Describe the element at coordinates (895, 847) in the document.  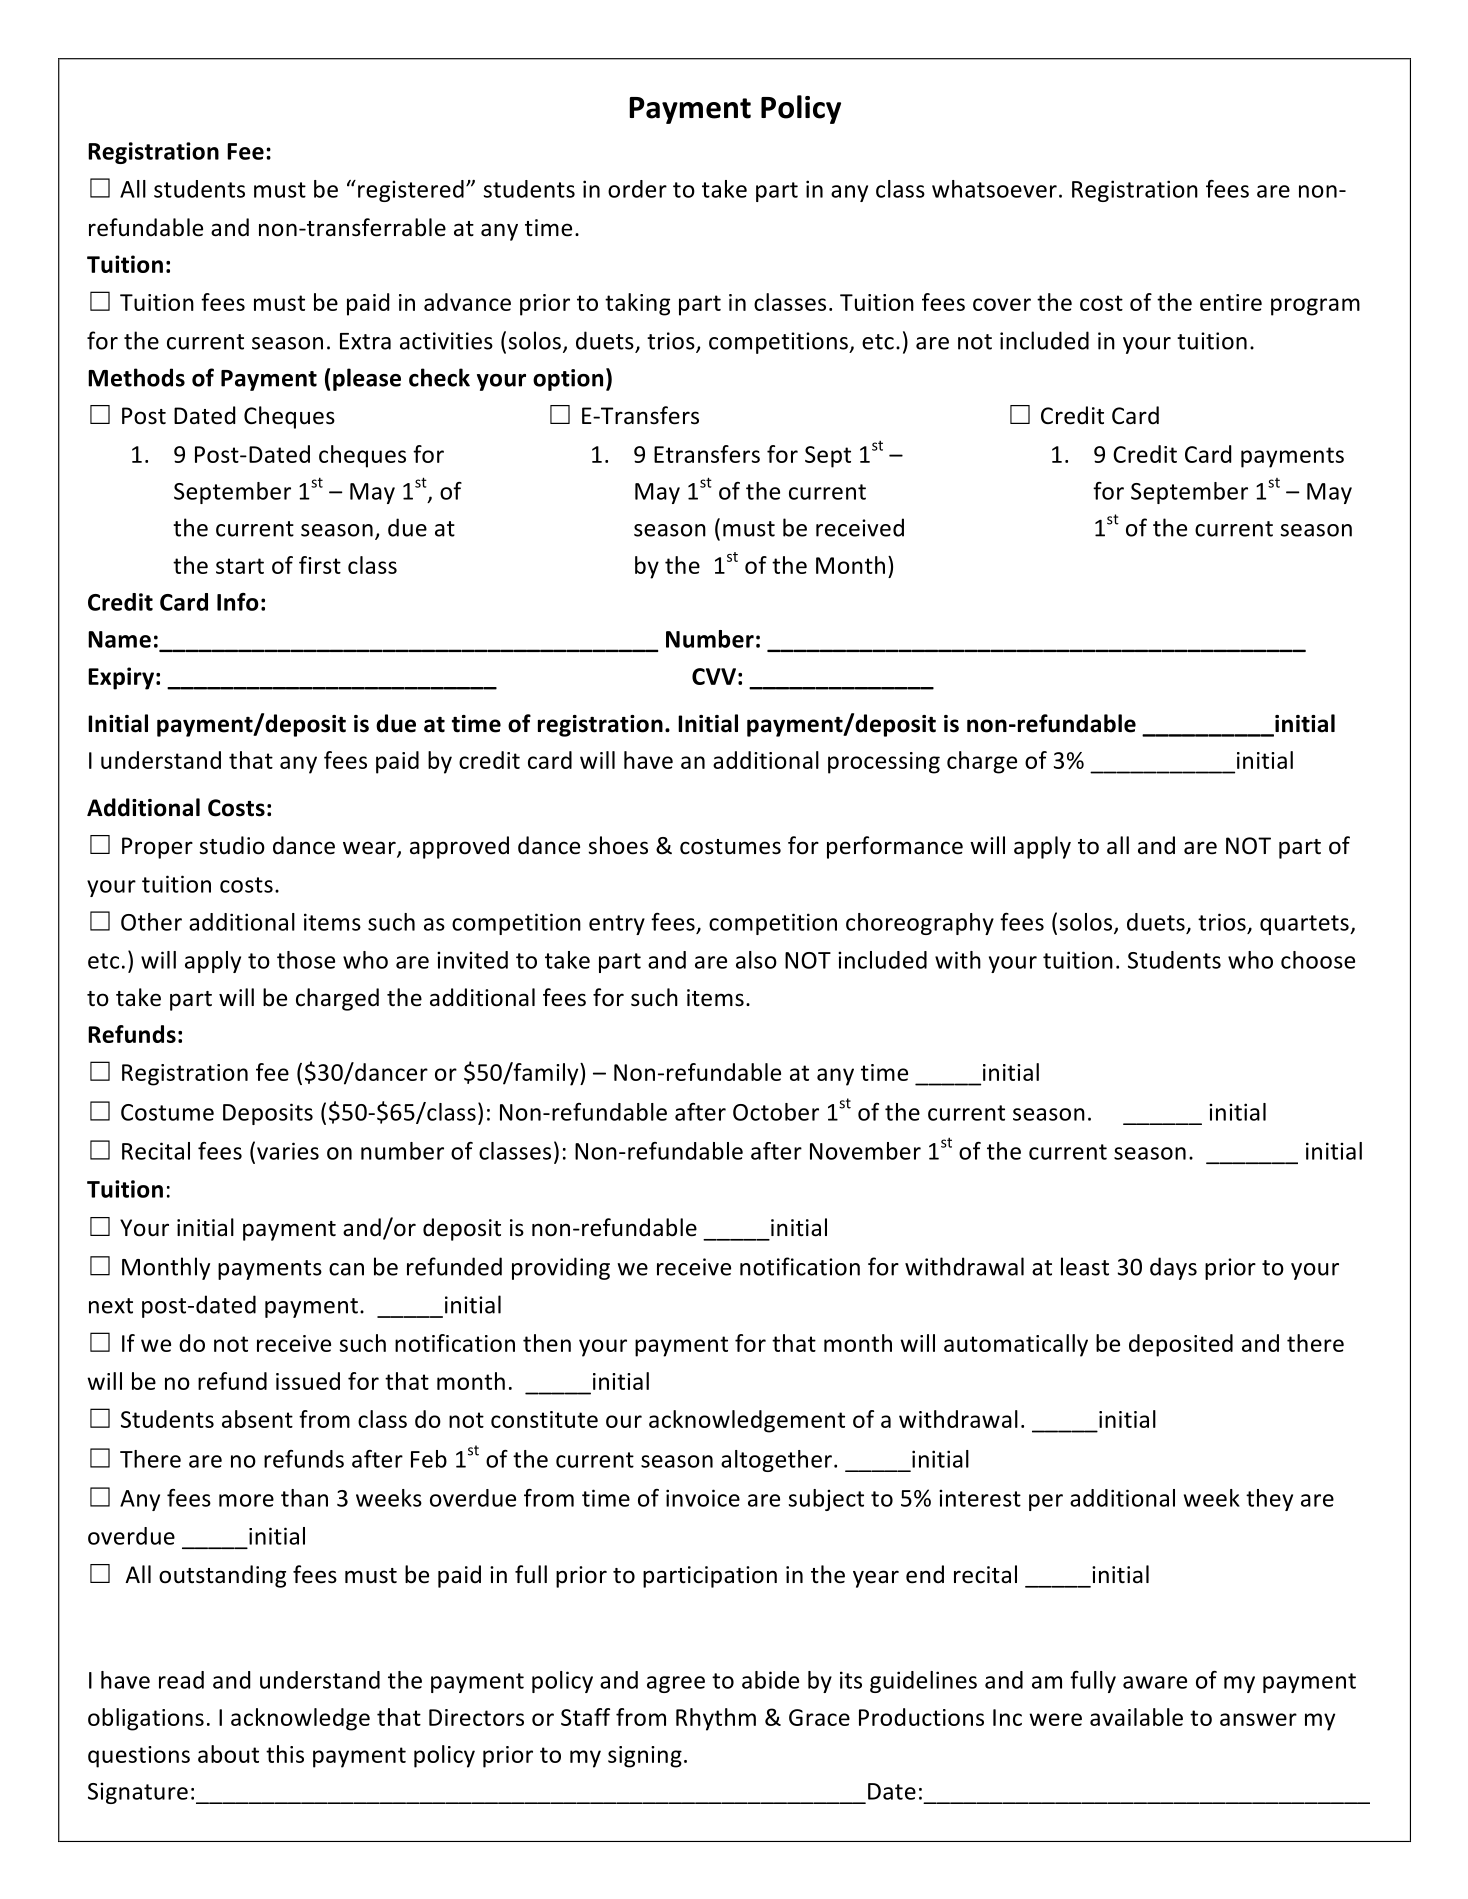
I see `performance` at that location.
